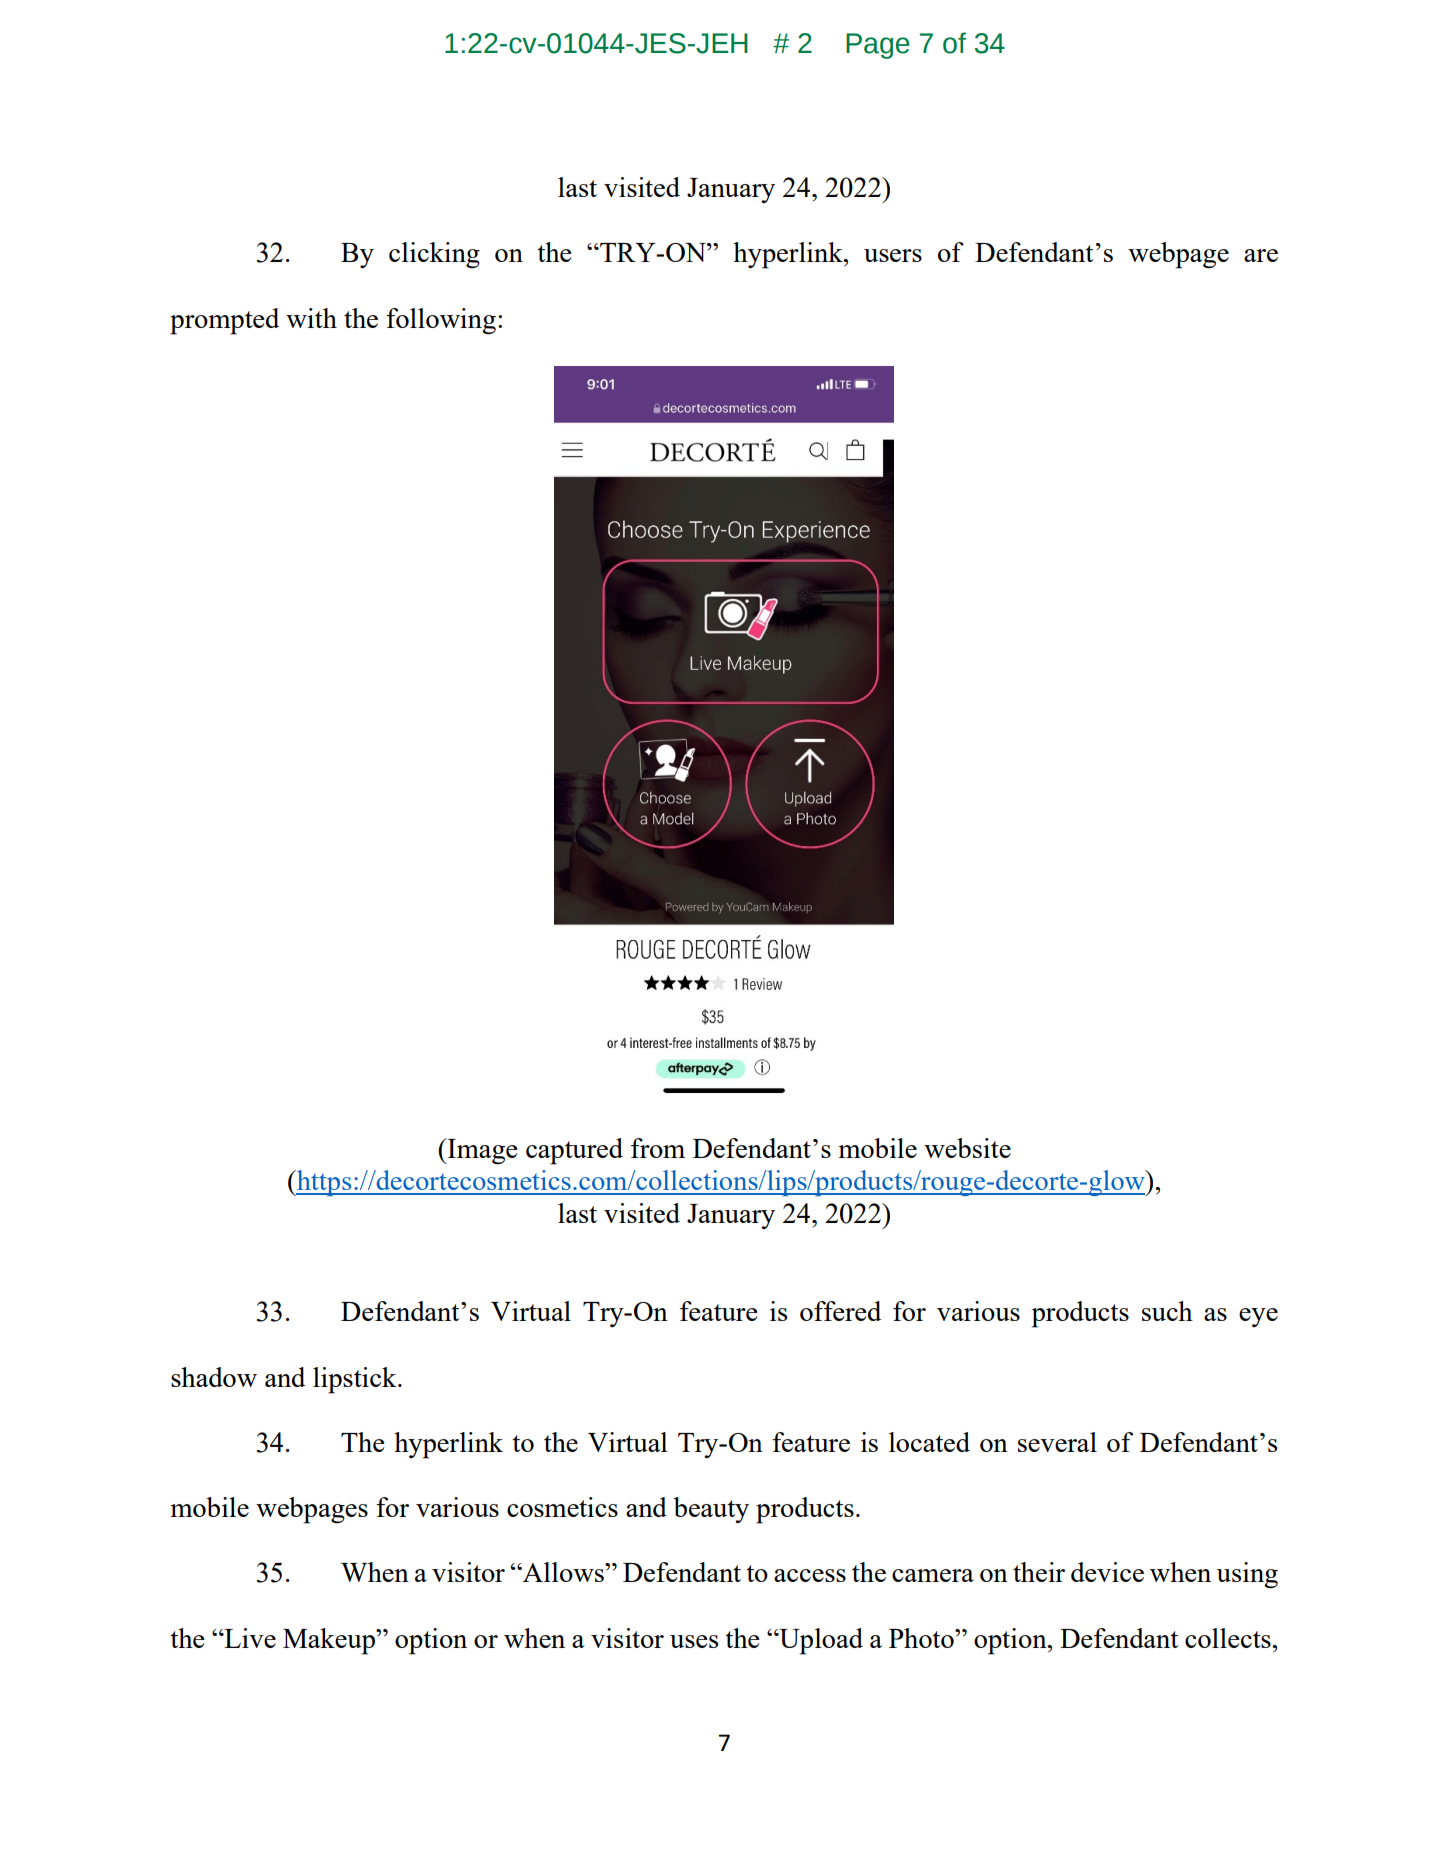 Image resolution: width=1449 pixels, height=1875 pixels. What do you see at coordinates (214, 1377) in the screenshot?
I see `shadow` at bounding box center [214, 1377].
